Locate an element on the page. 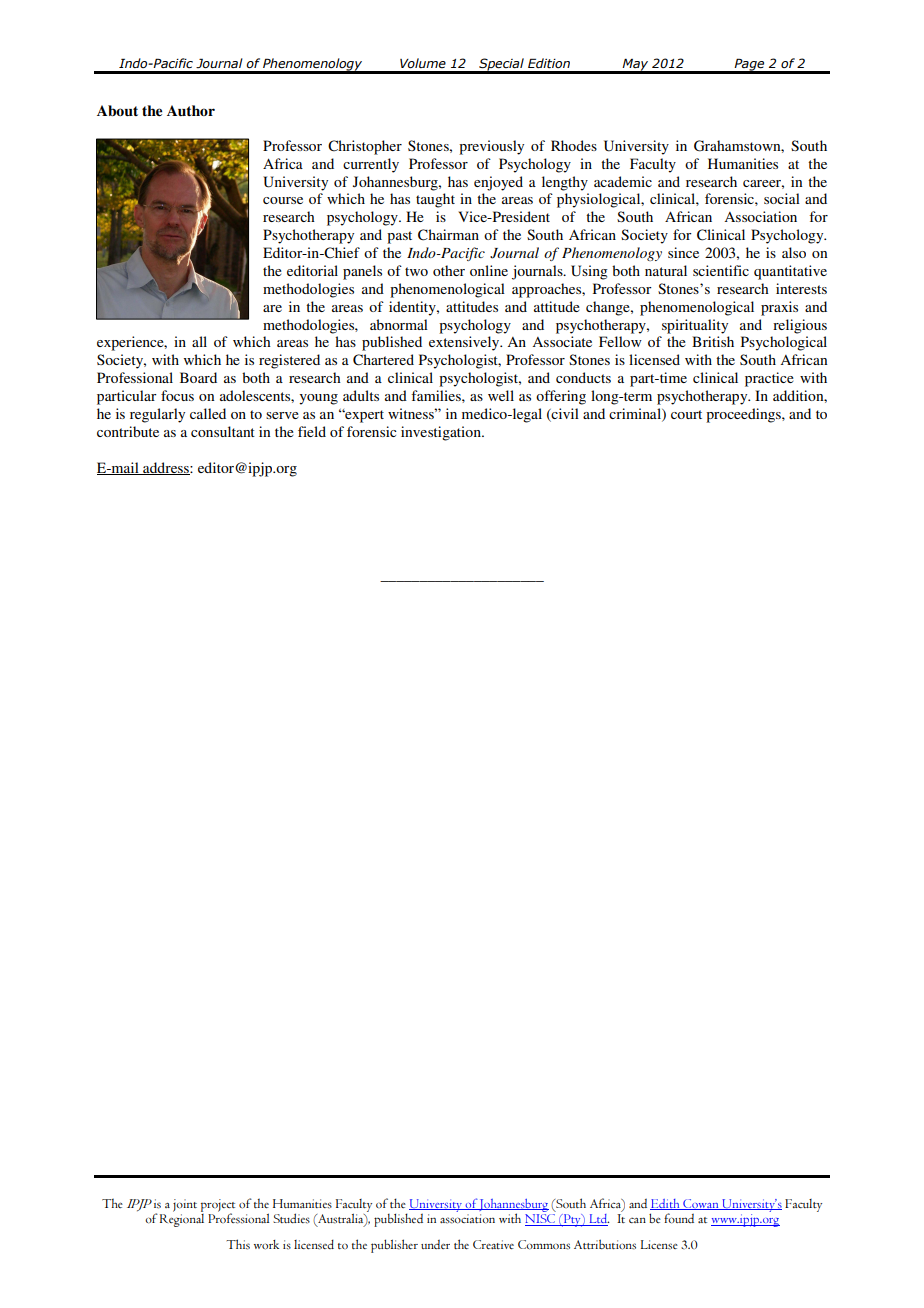  Page is located at coordinates (749, 65).
